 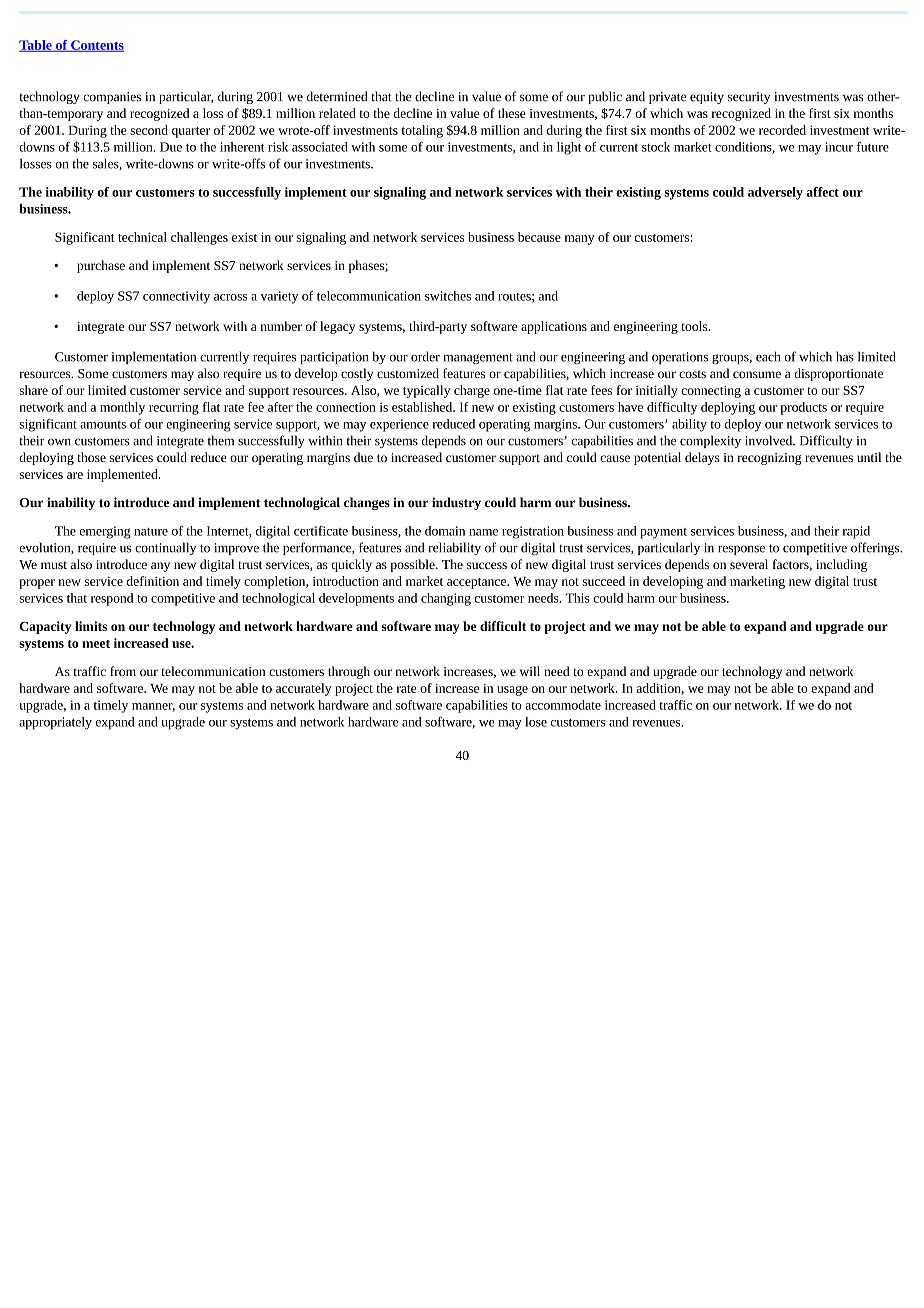 What do you see at coordinates (769, 459) in the screenshot?
I see `recognizing` at bounding box center [769, 459].
